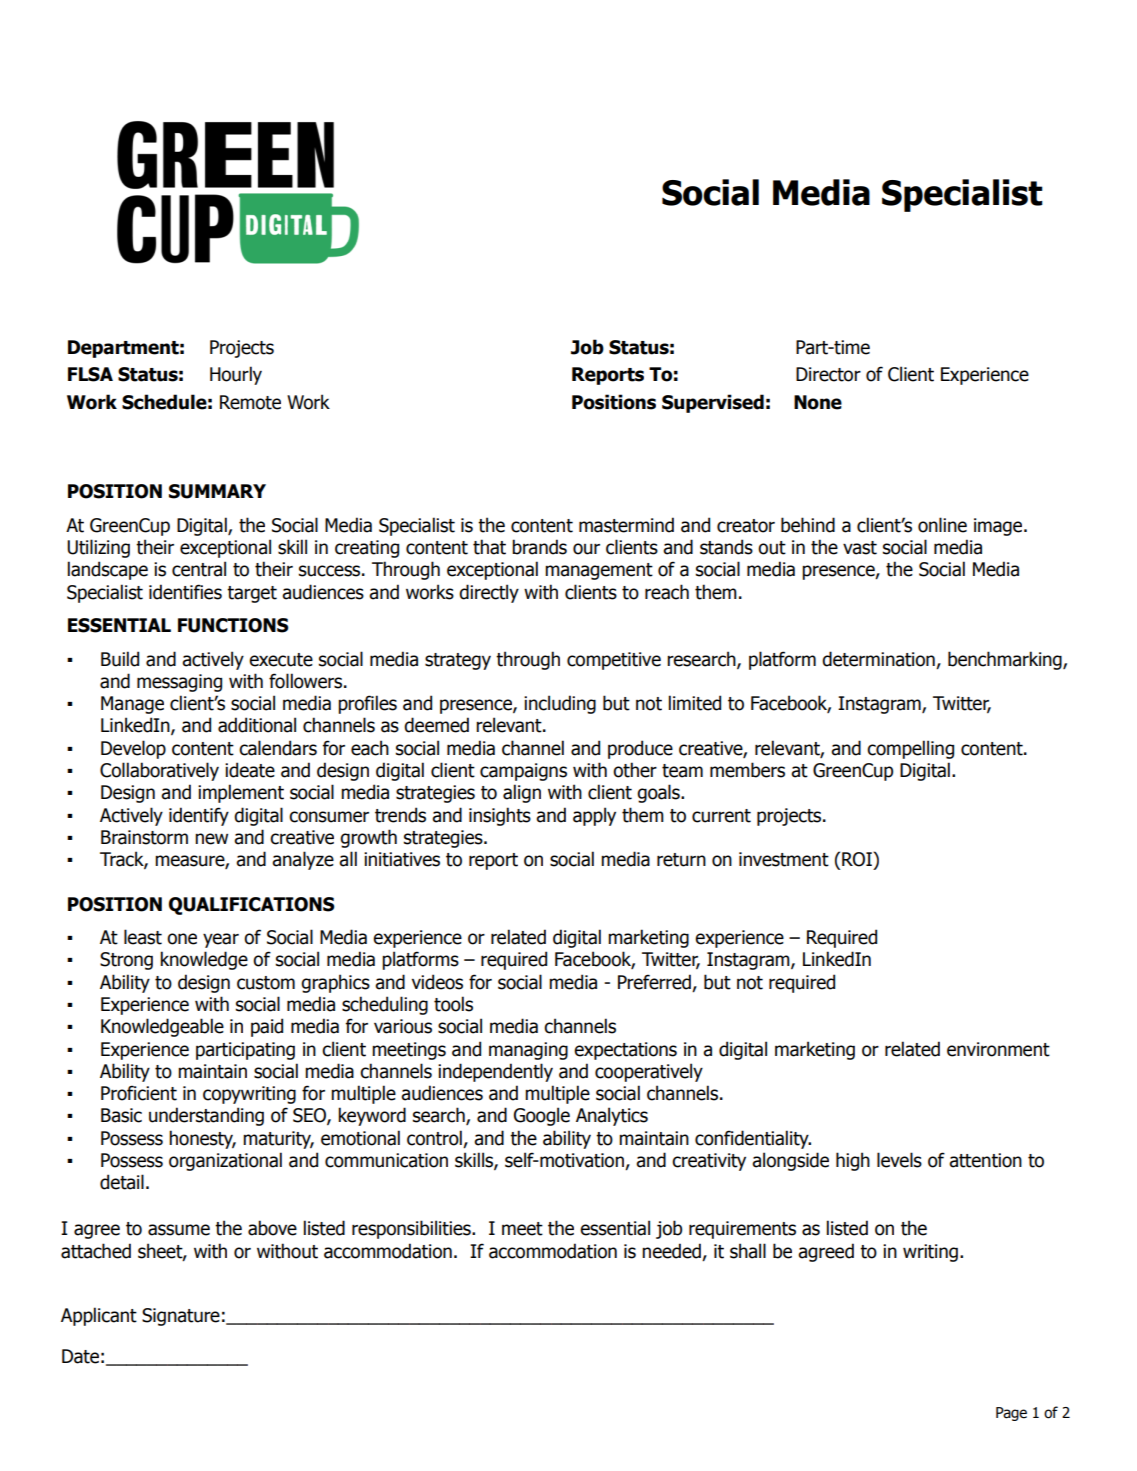 This screenshot has height=1471, width=1137. What do you see at coordinates (671, 1251) in the screenshot?
I see `needed` at bounding box center [671, 1251].
